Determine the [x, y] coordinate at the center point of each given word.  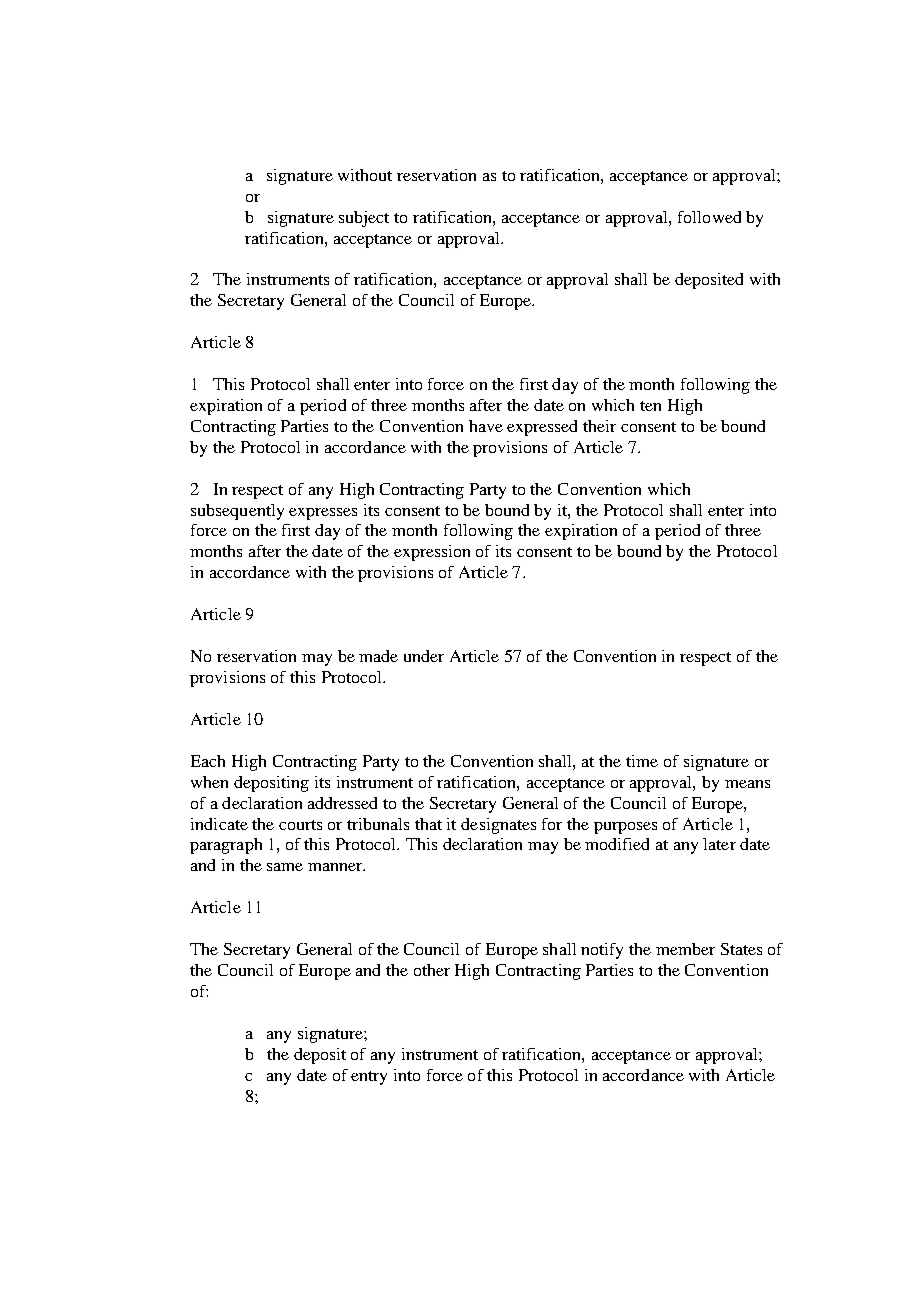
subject [364, 219]
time [642, 761]
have [486, 426]
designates [498, 826]
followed [709, 217]
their [599, 426]
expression [432, 553]
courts [300, 825]
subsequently [237, 512]
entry [369, 1078]
